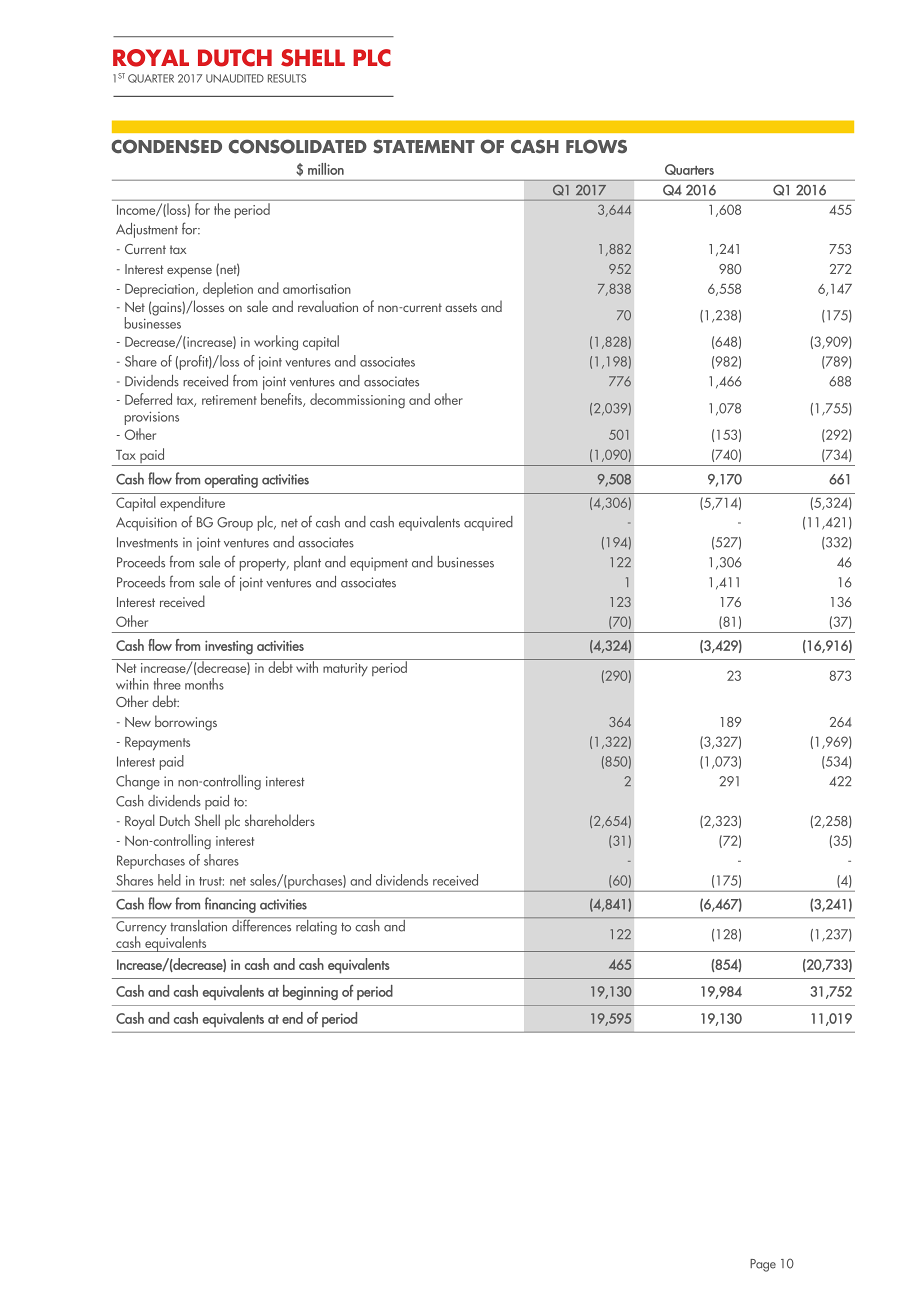 The height and width of the screenshot is (1308, 924). What do you see at coordinates (424, 147) in the screenshot?
I see `STATEMENT` at bounding box center [424, 147].
